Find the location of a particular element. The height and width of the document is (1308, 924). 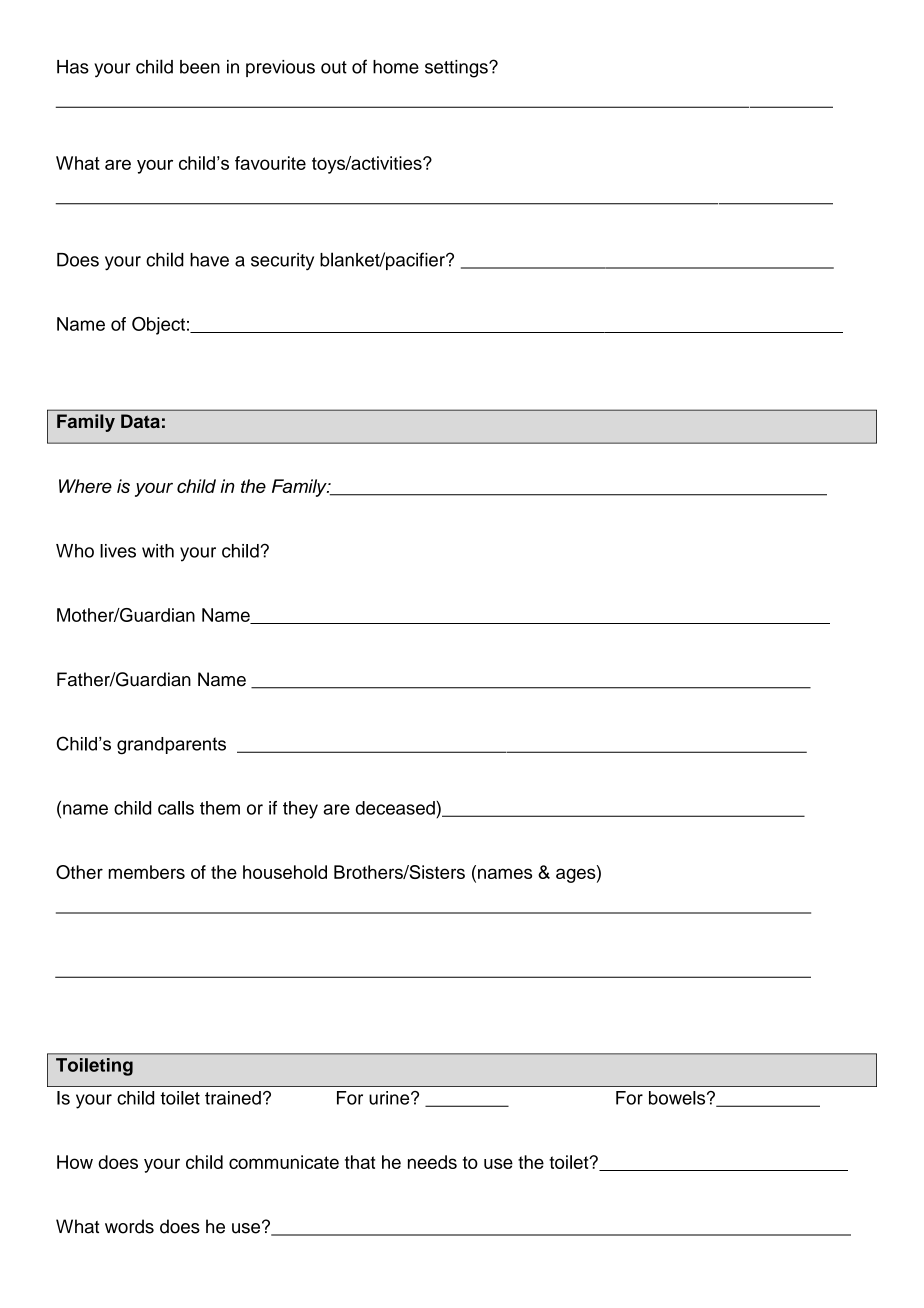

communicate is located at coordinates (284, 1162).
